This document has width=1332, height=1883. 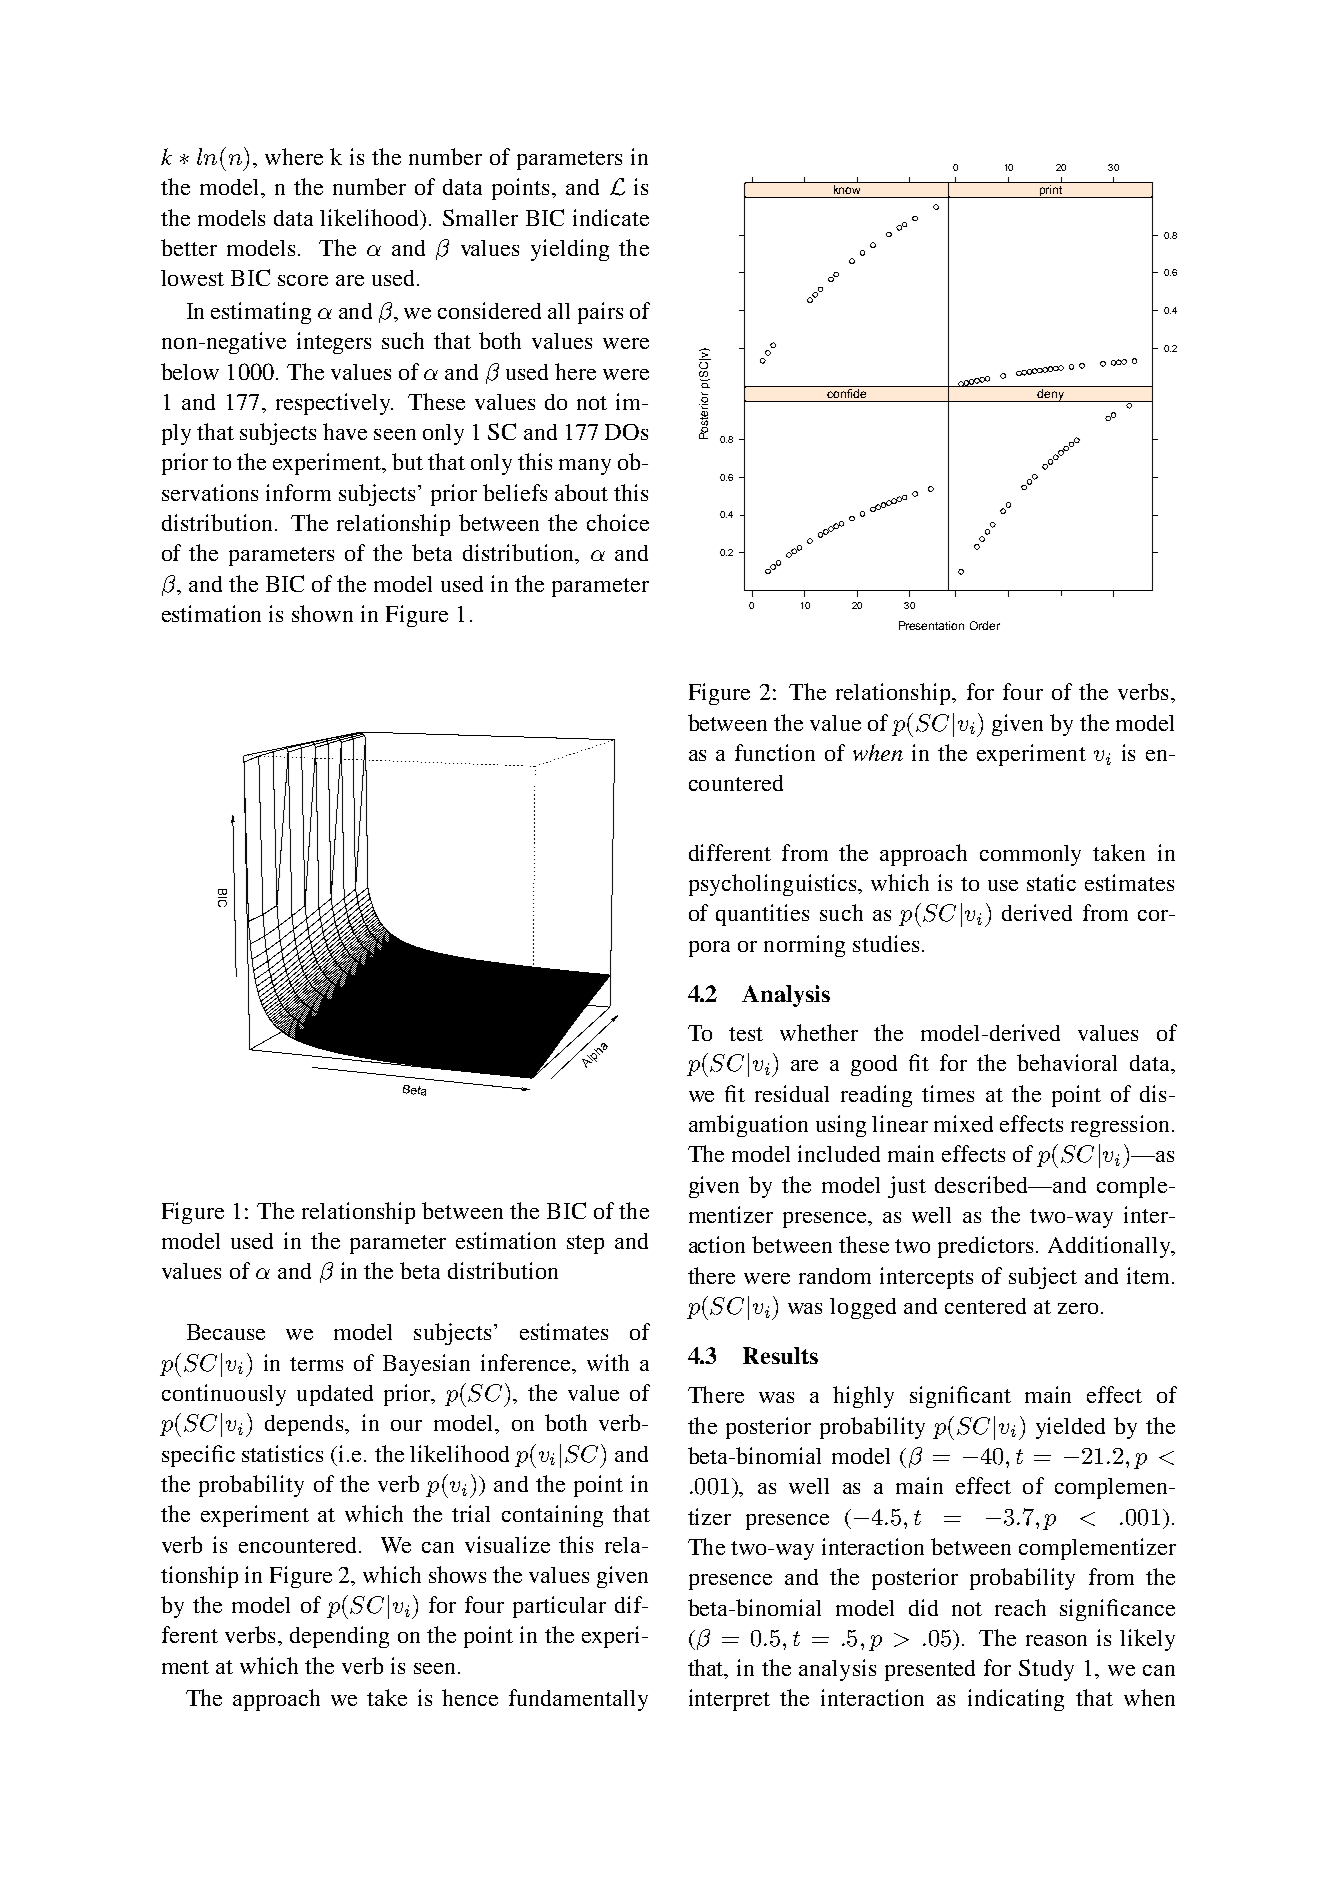 What do you see at coordinates (762, 915) in the document?
I see `quantities` at bounding box center [762, 915].
